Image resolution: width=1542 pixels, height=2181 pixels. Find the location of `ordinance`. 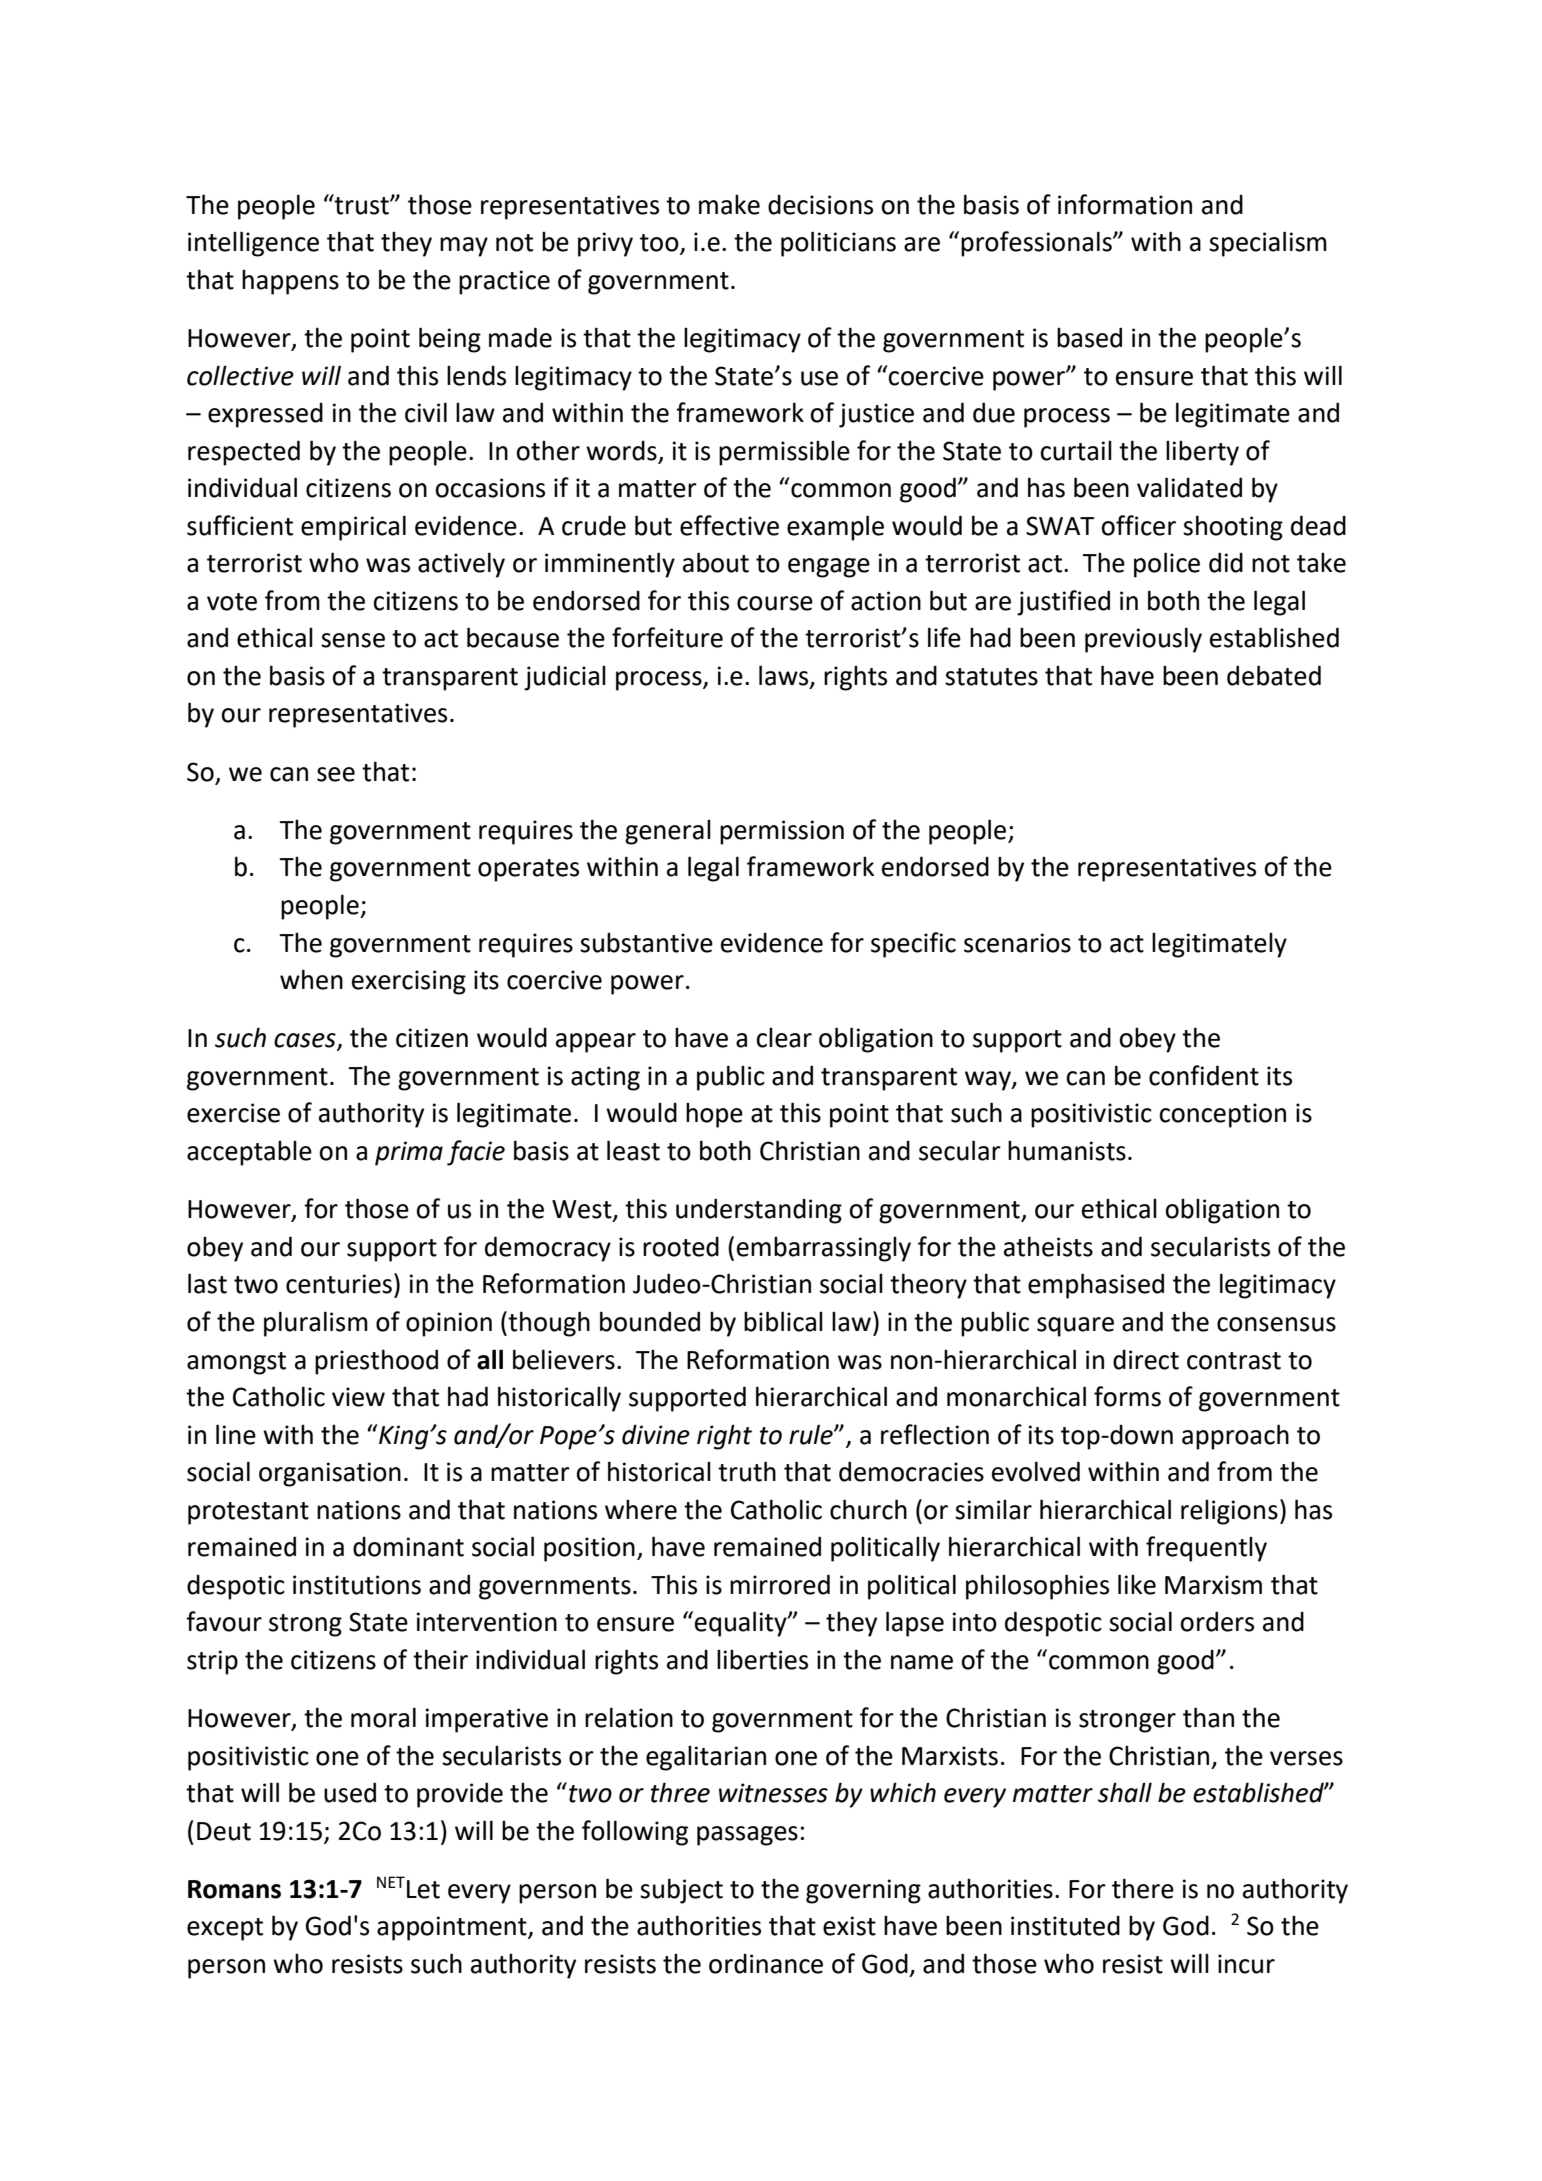

ordinance is located at coordinates (766, 1964).
